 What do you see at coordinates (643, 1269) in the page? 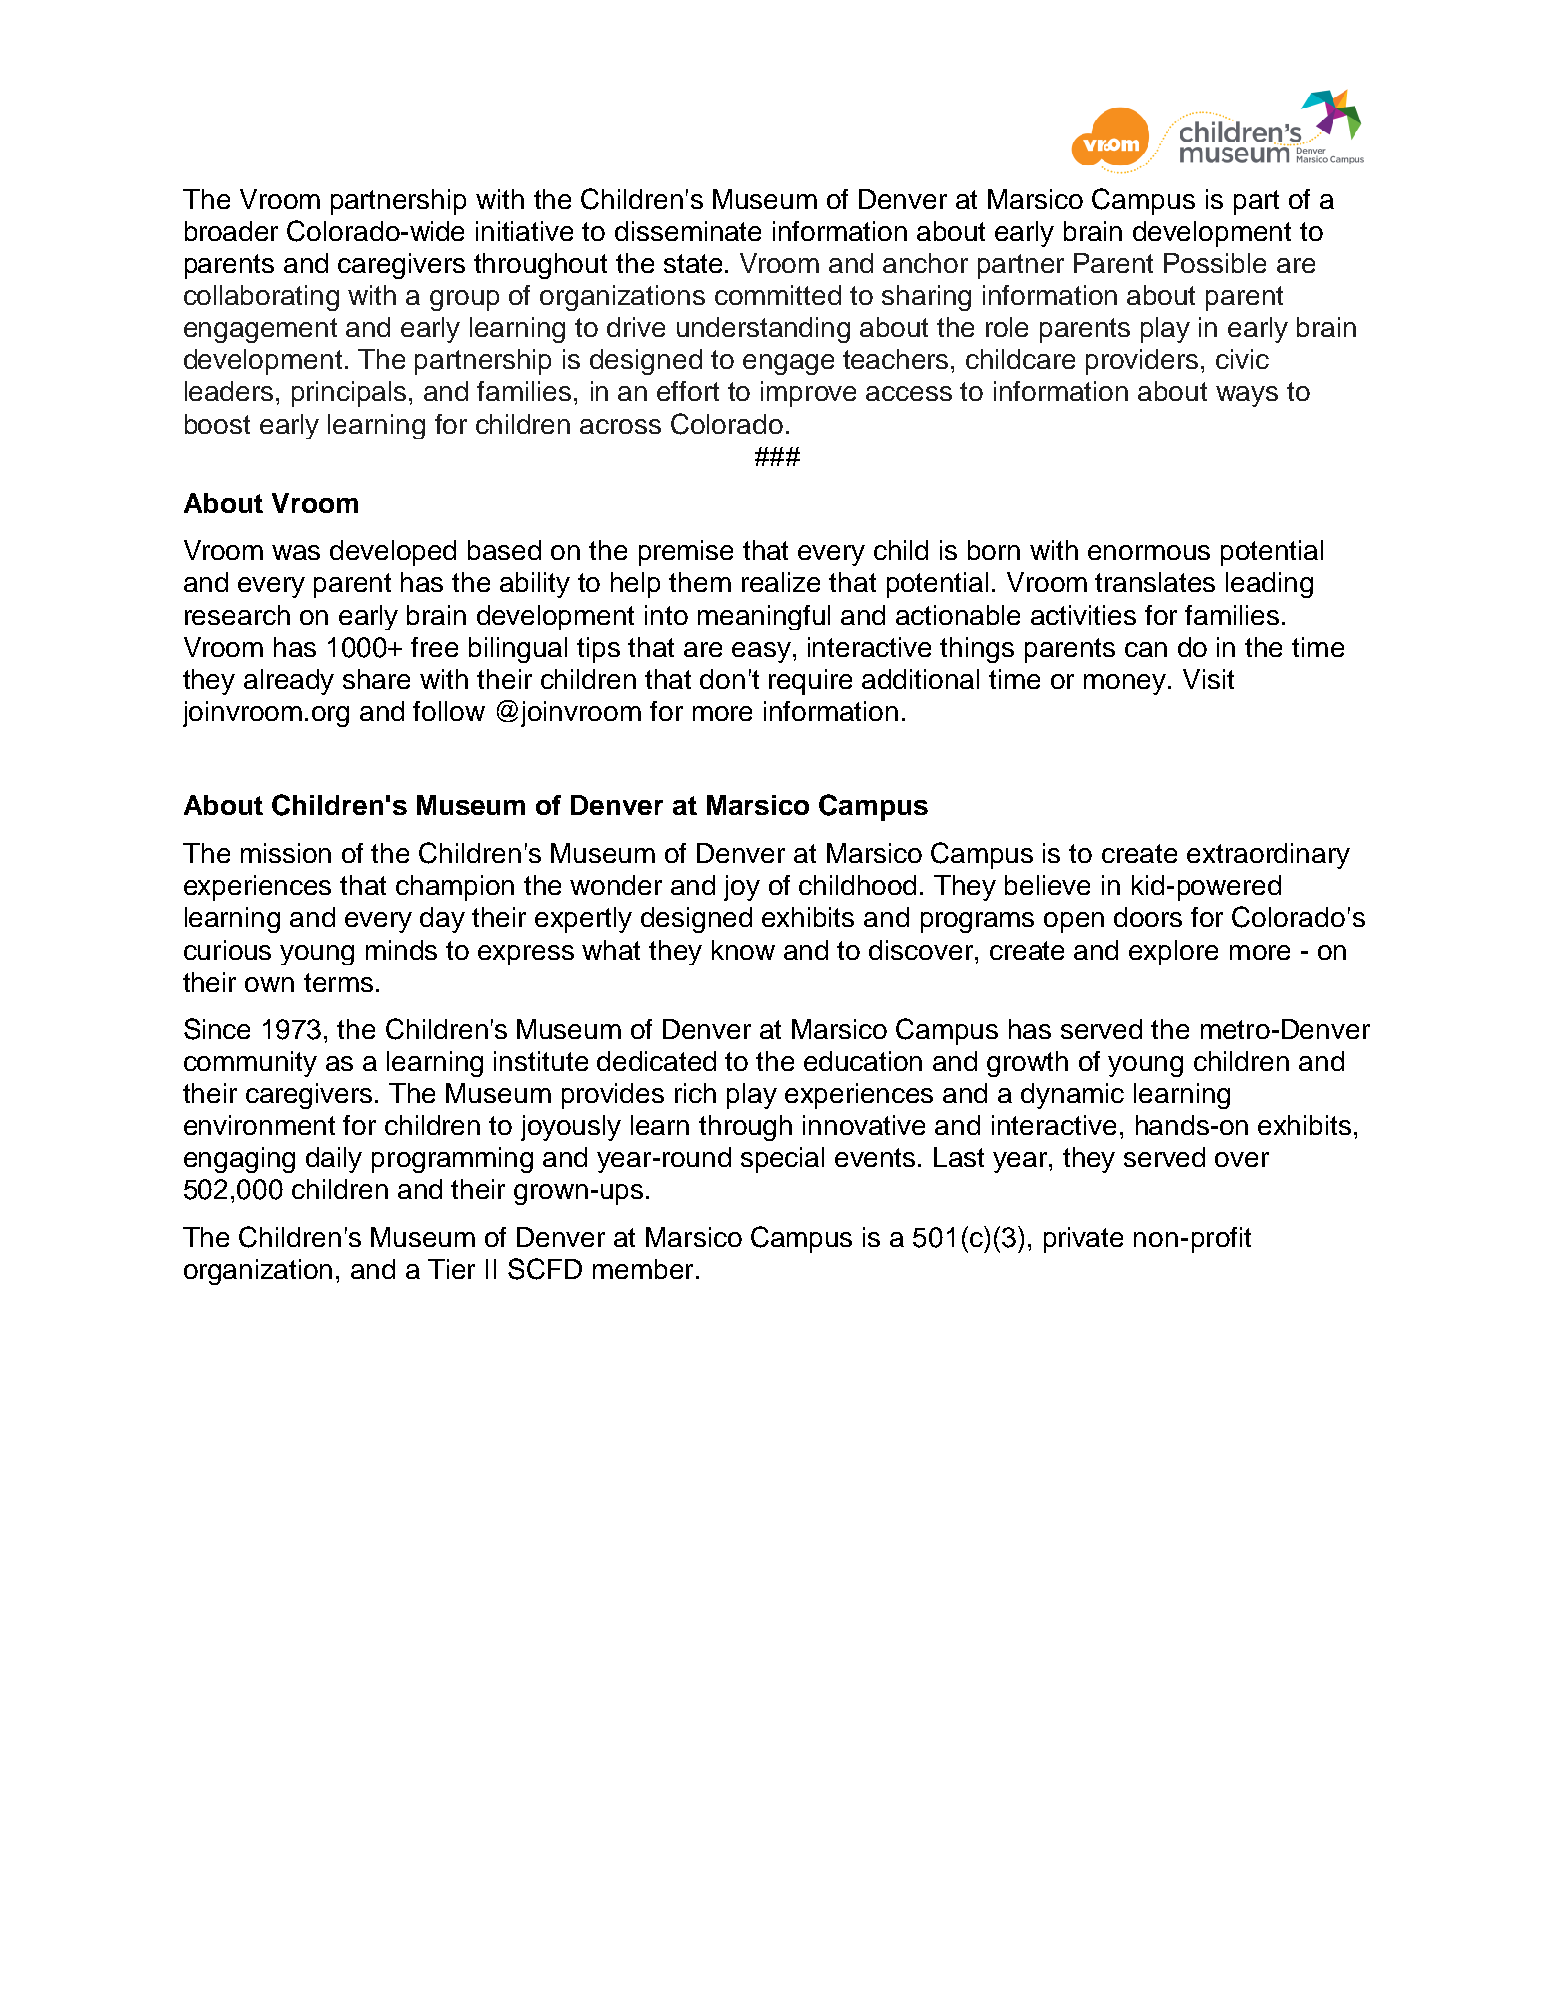
I see `member` at bounding box center [643, 1269].
